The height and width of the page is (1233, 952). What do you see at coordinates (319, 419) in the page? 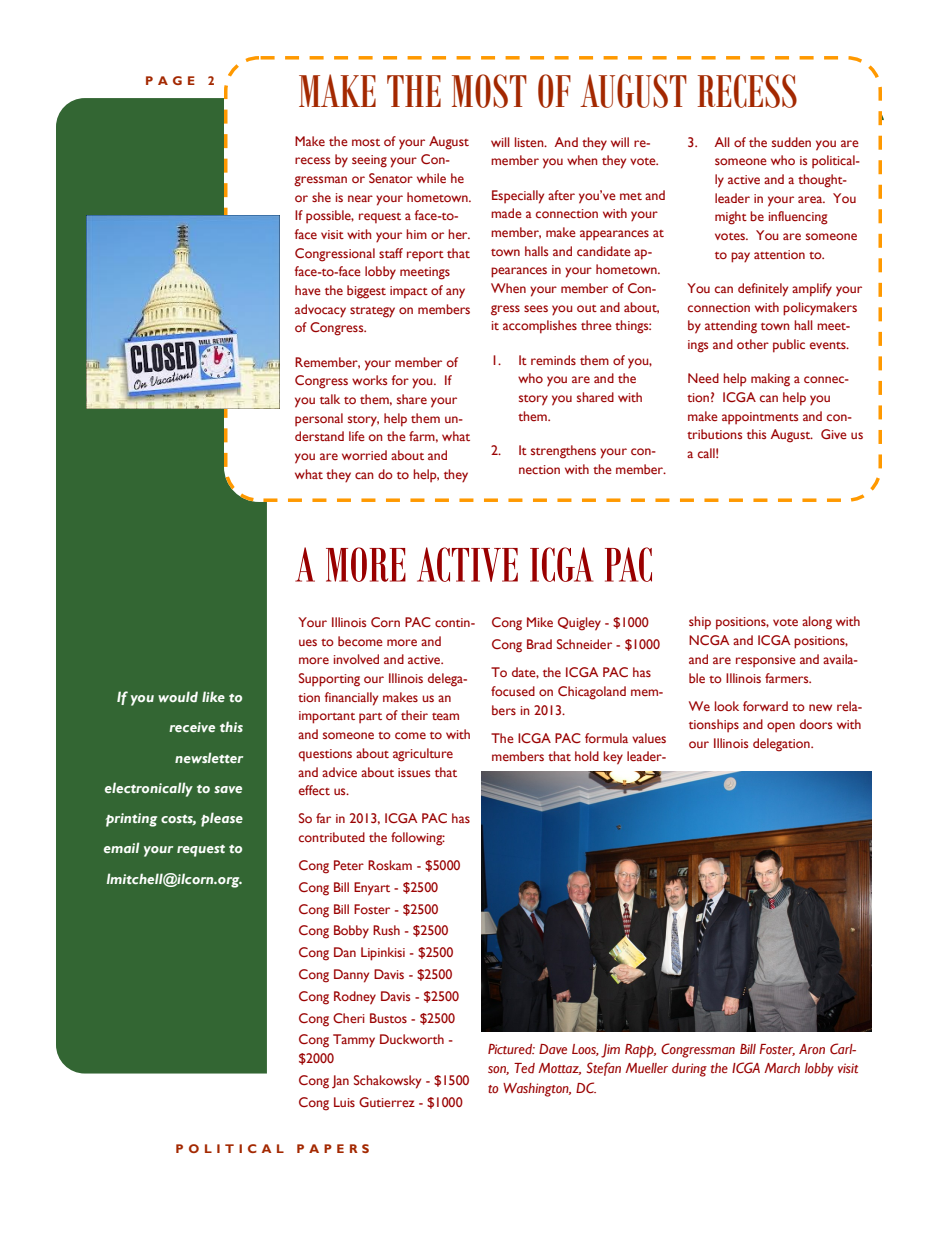
I see `personal` at bounding box center [319, 419].
